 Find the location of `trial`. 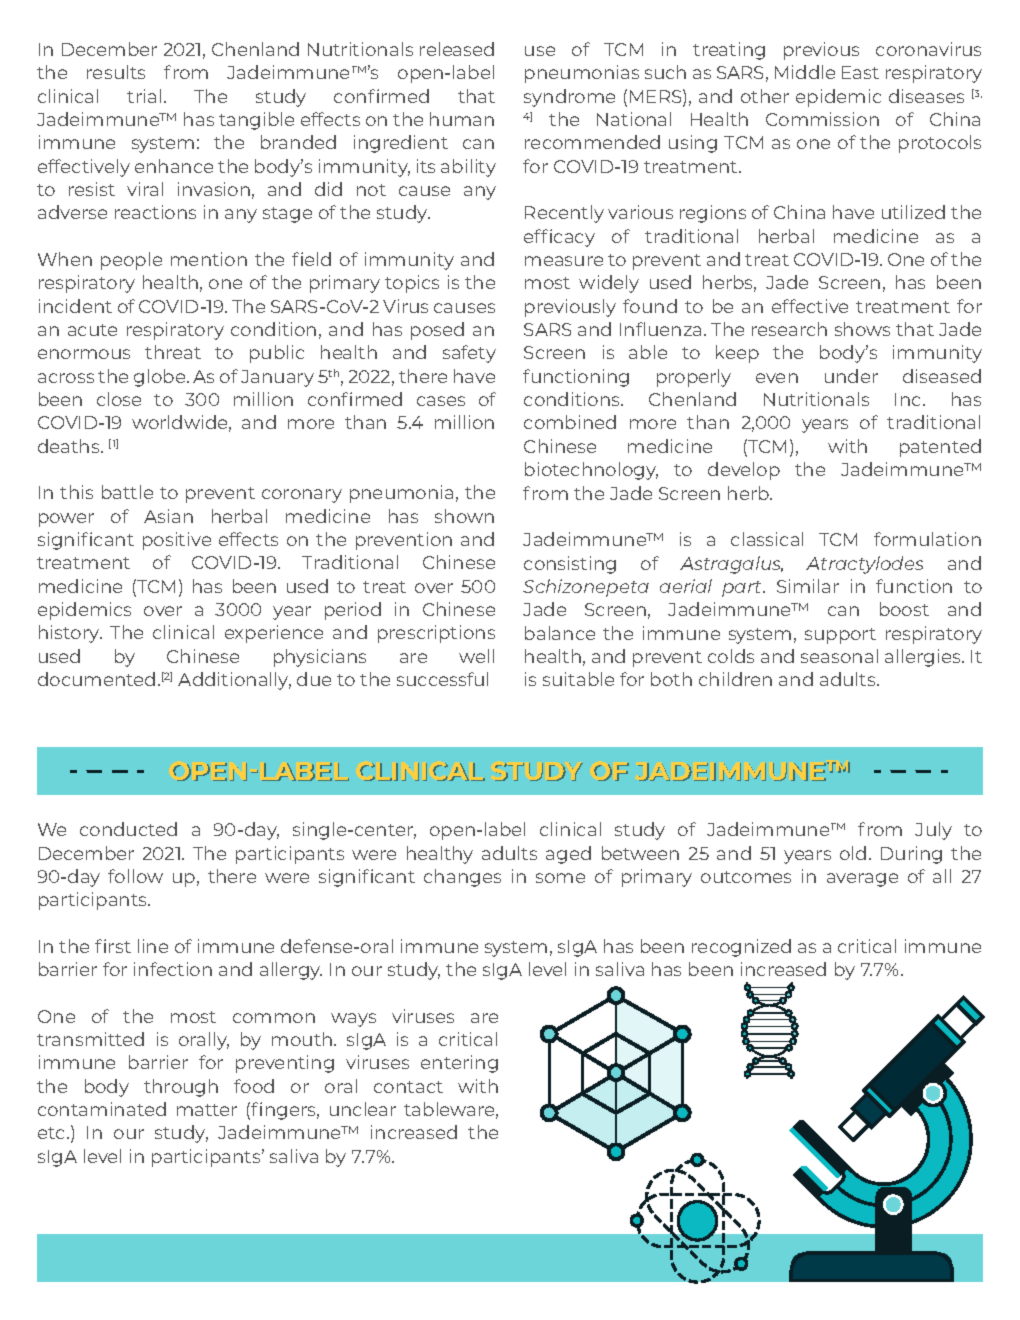

trial is located at coordinates (144, 96).
